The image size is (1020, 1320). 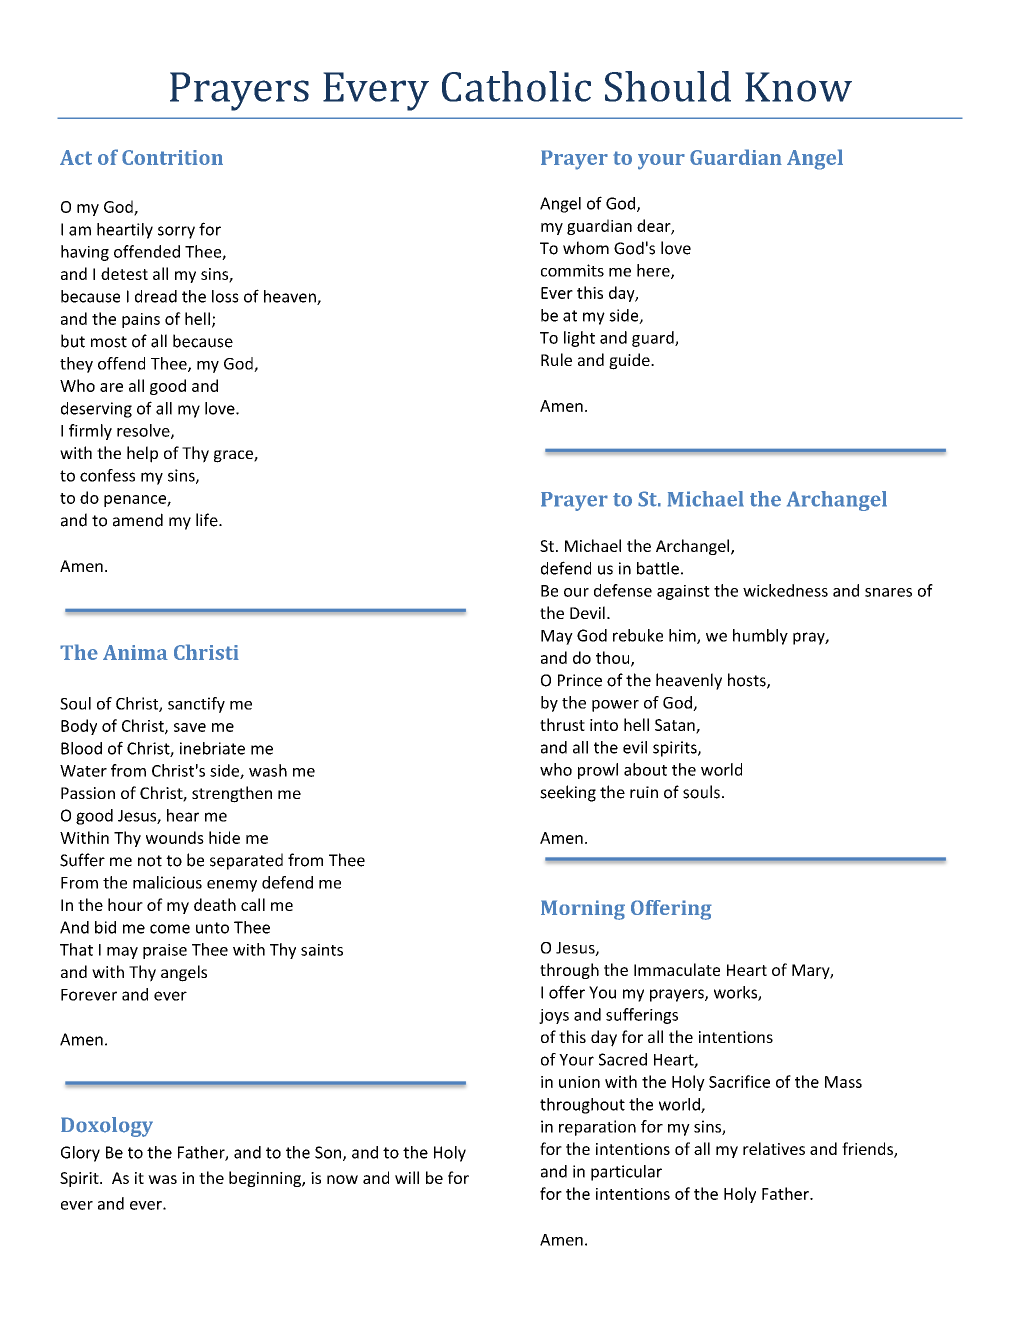 I want to click on Contrition, so click(x=172, y=157).
